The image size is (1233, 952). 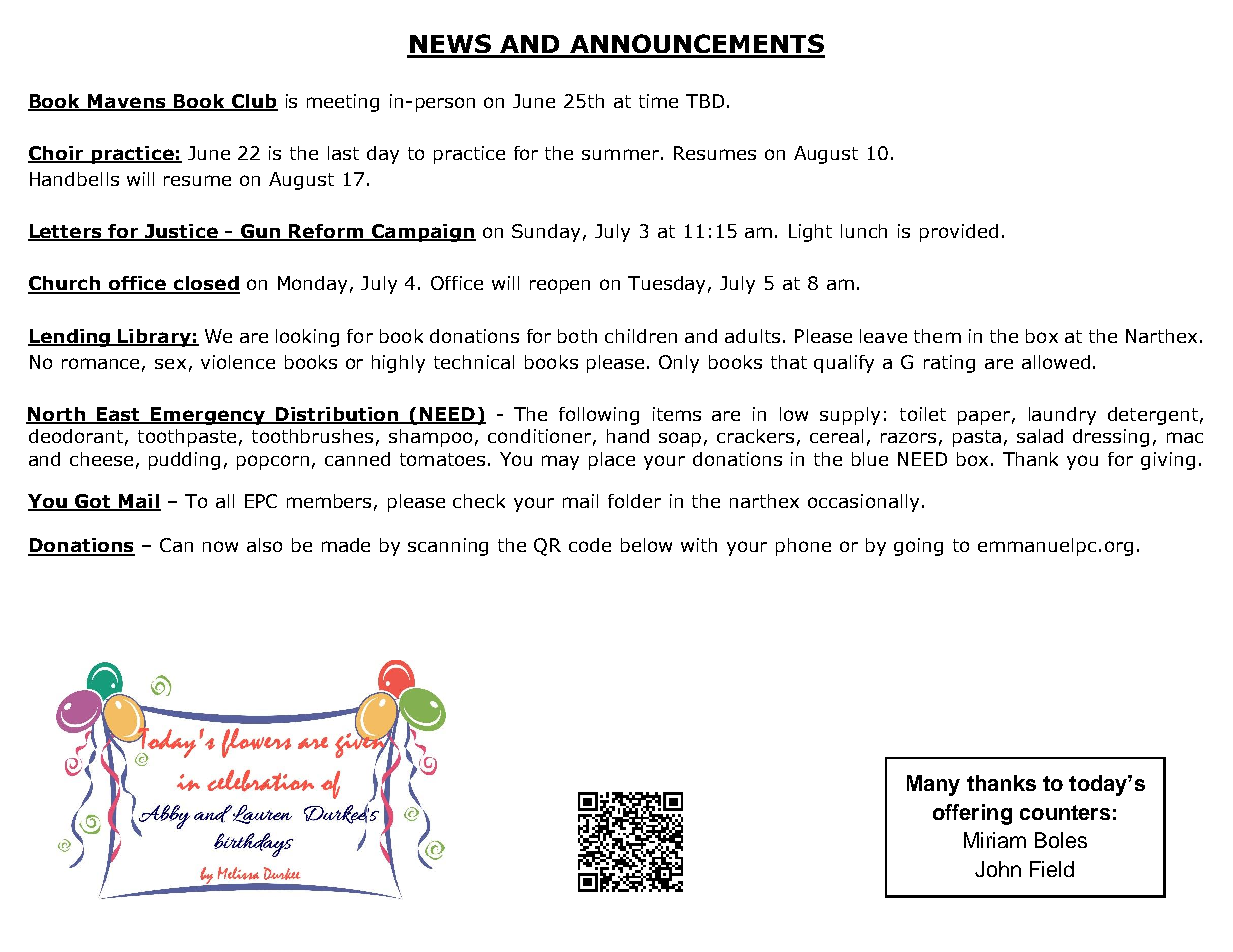 I want to click on counters, so click(x=1065, y=812).
